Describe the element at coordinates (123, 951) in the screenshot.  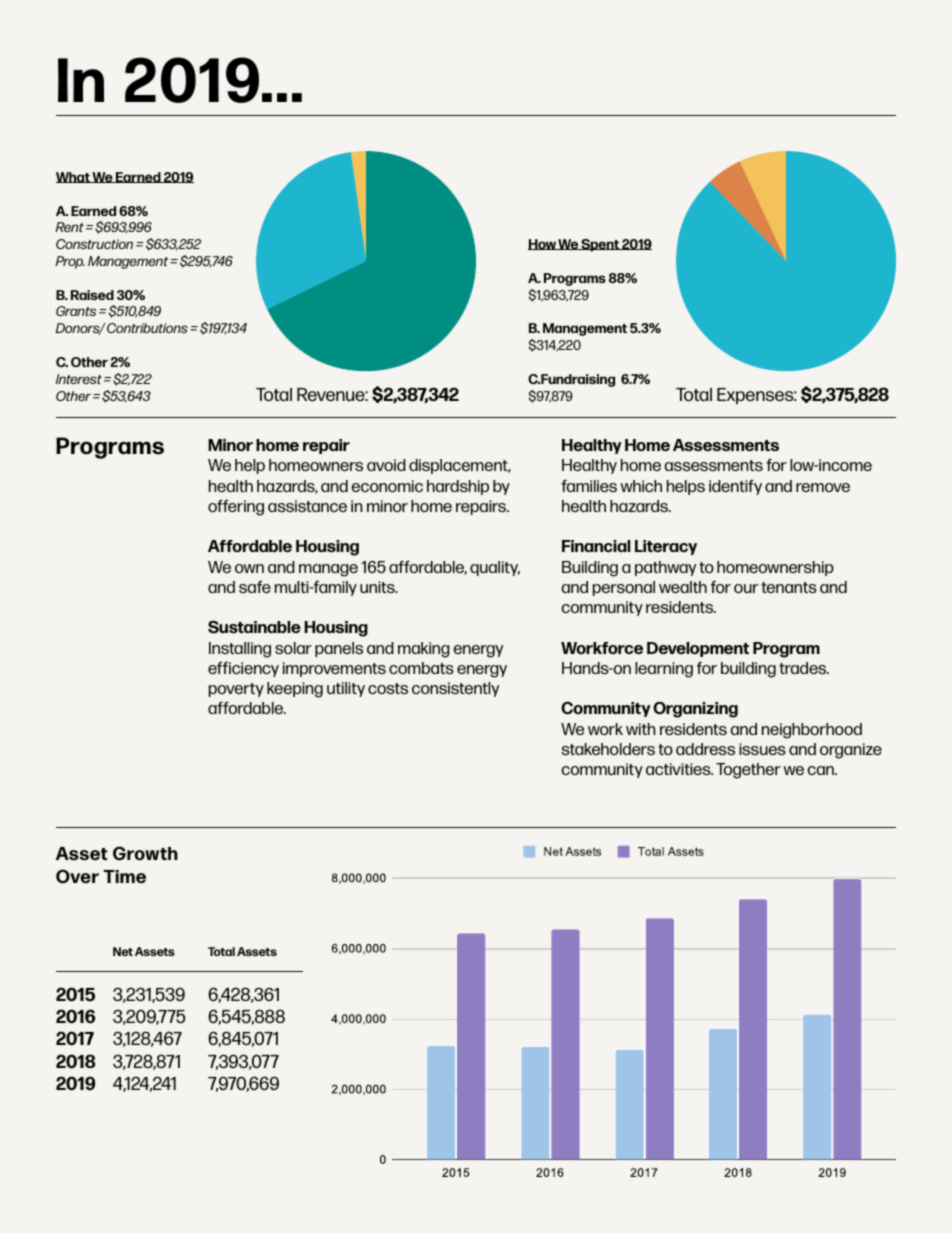
I see `Net` at that location.
